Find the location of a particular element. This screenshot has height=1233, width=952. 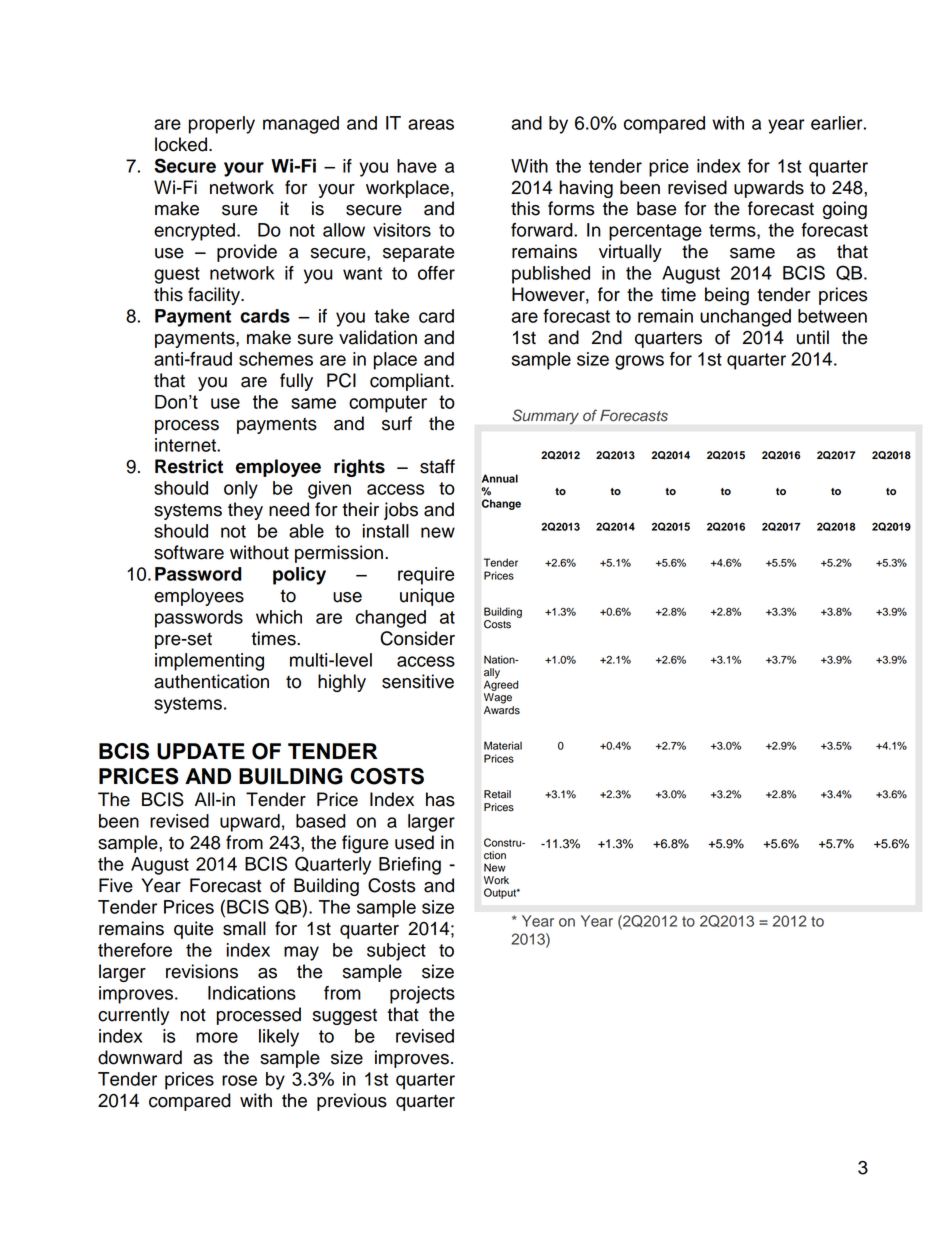

have is located at coordinates (417, 166).
